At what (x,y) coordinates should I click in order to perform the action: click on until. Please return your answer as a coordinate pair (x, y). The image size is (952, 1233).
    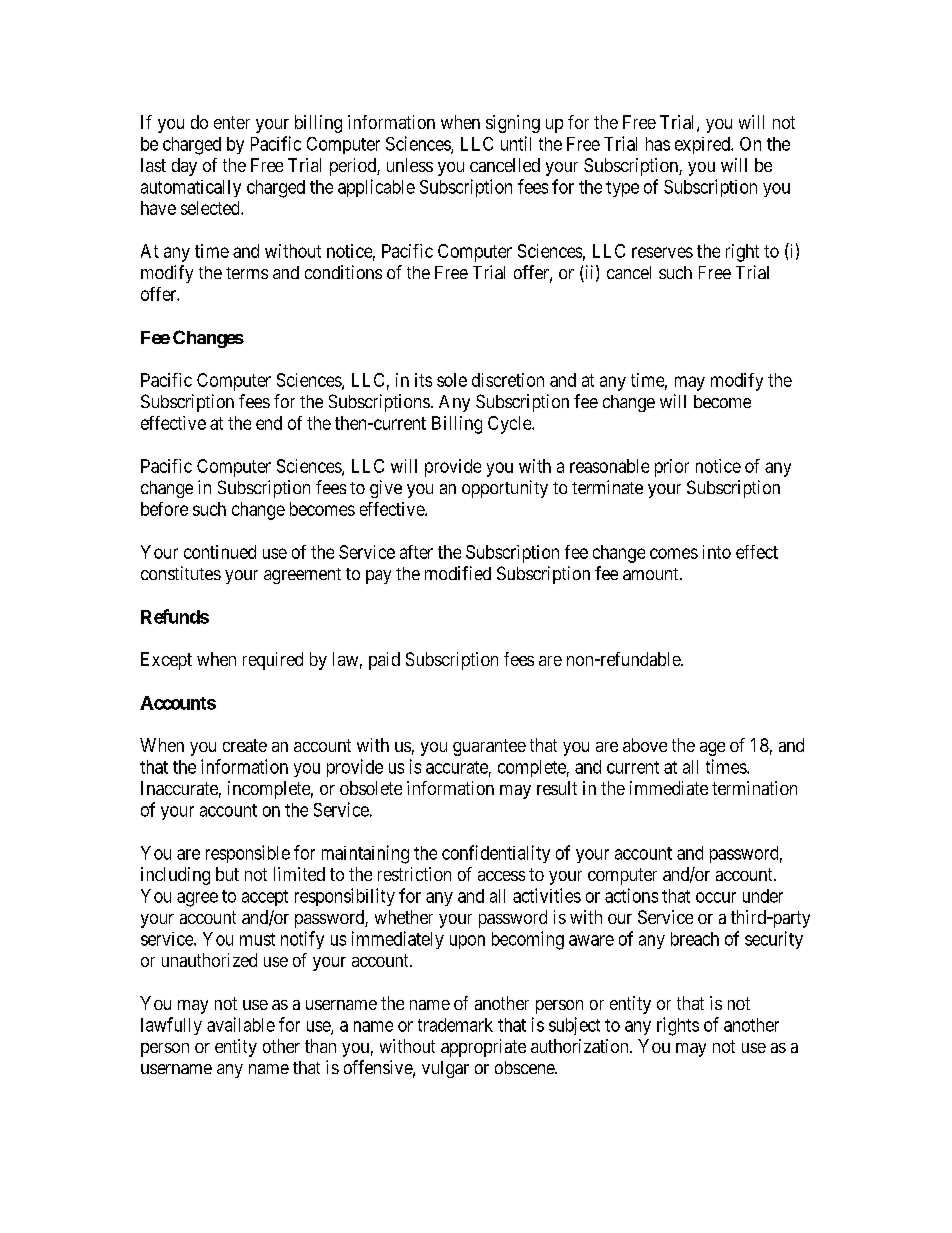
    Looking at the image, I should click on (516, 143).
